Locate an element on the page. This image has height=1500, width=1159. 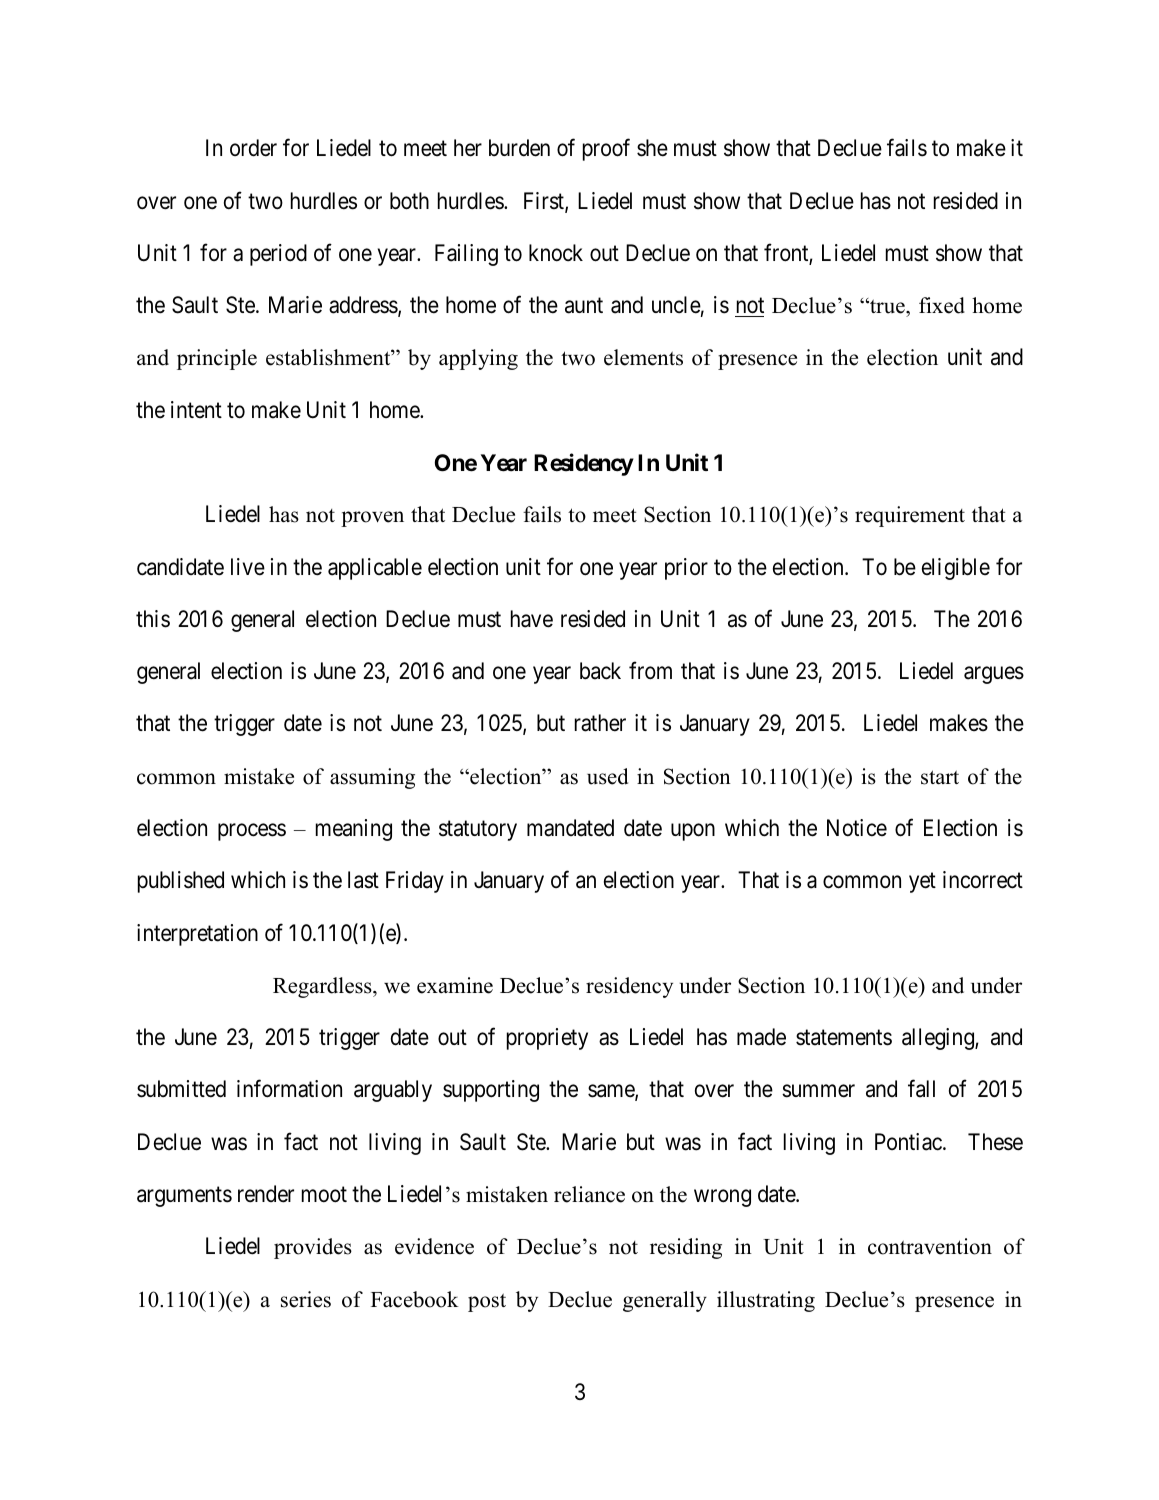
post is located at coordinates (487, 1302).
